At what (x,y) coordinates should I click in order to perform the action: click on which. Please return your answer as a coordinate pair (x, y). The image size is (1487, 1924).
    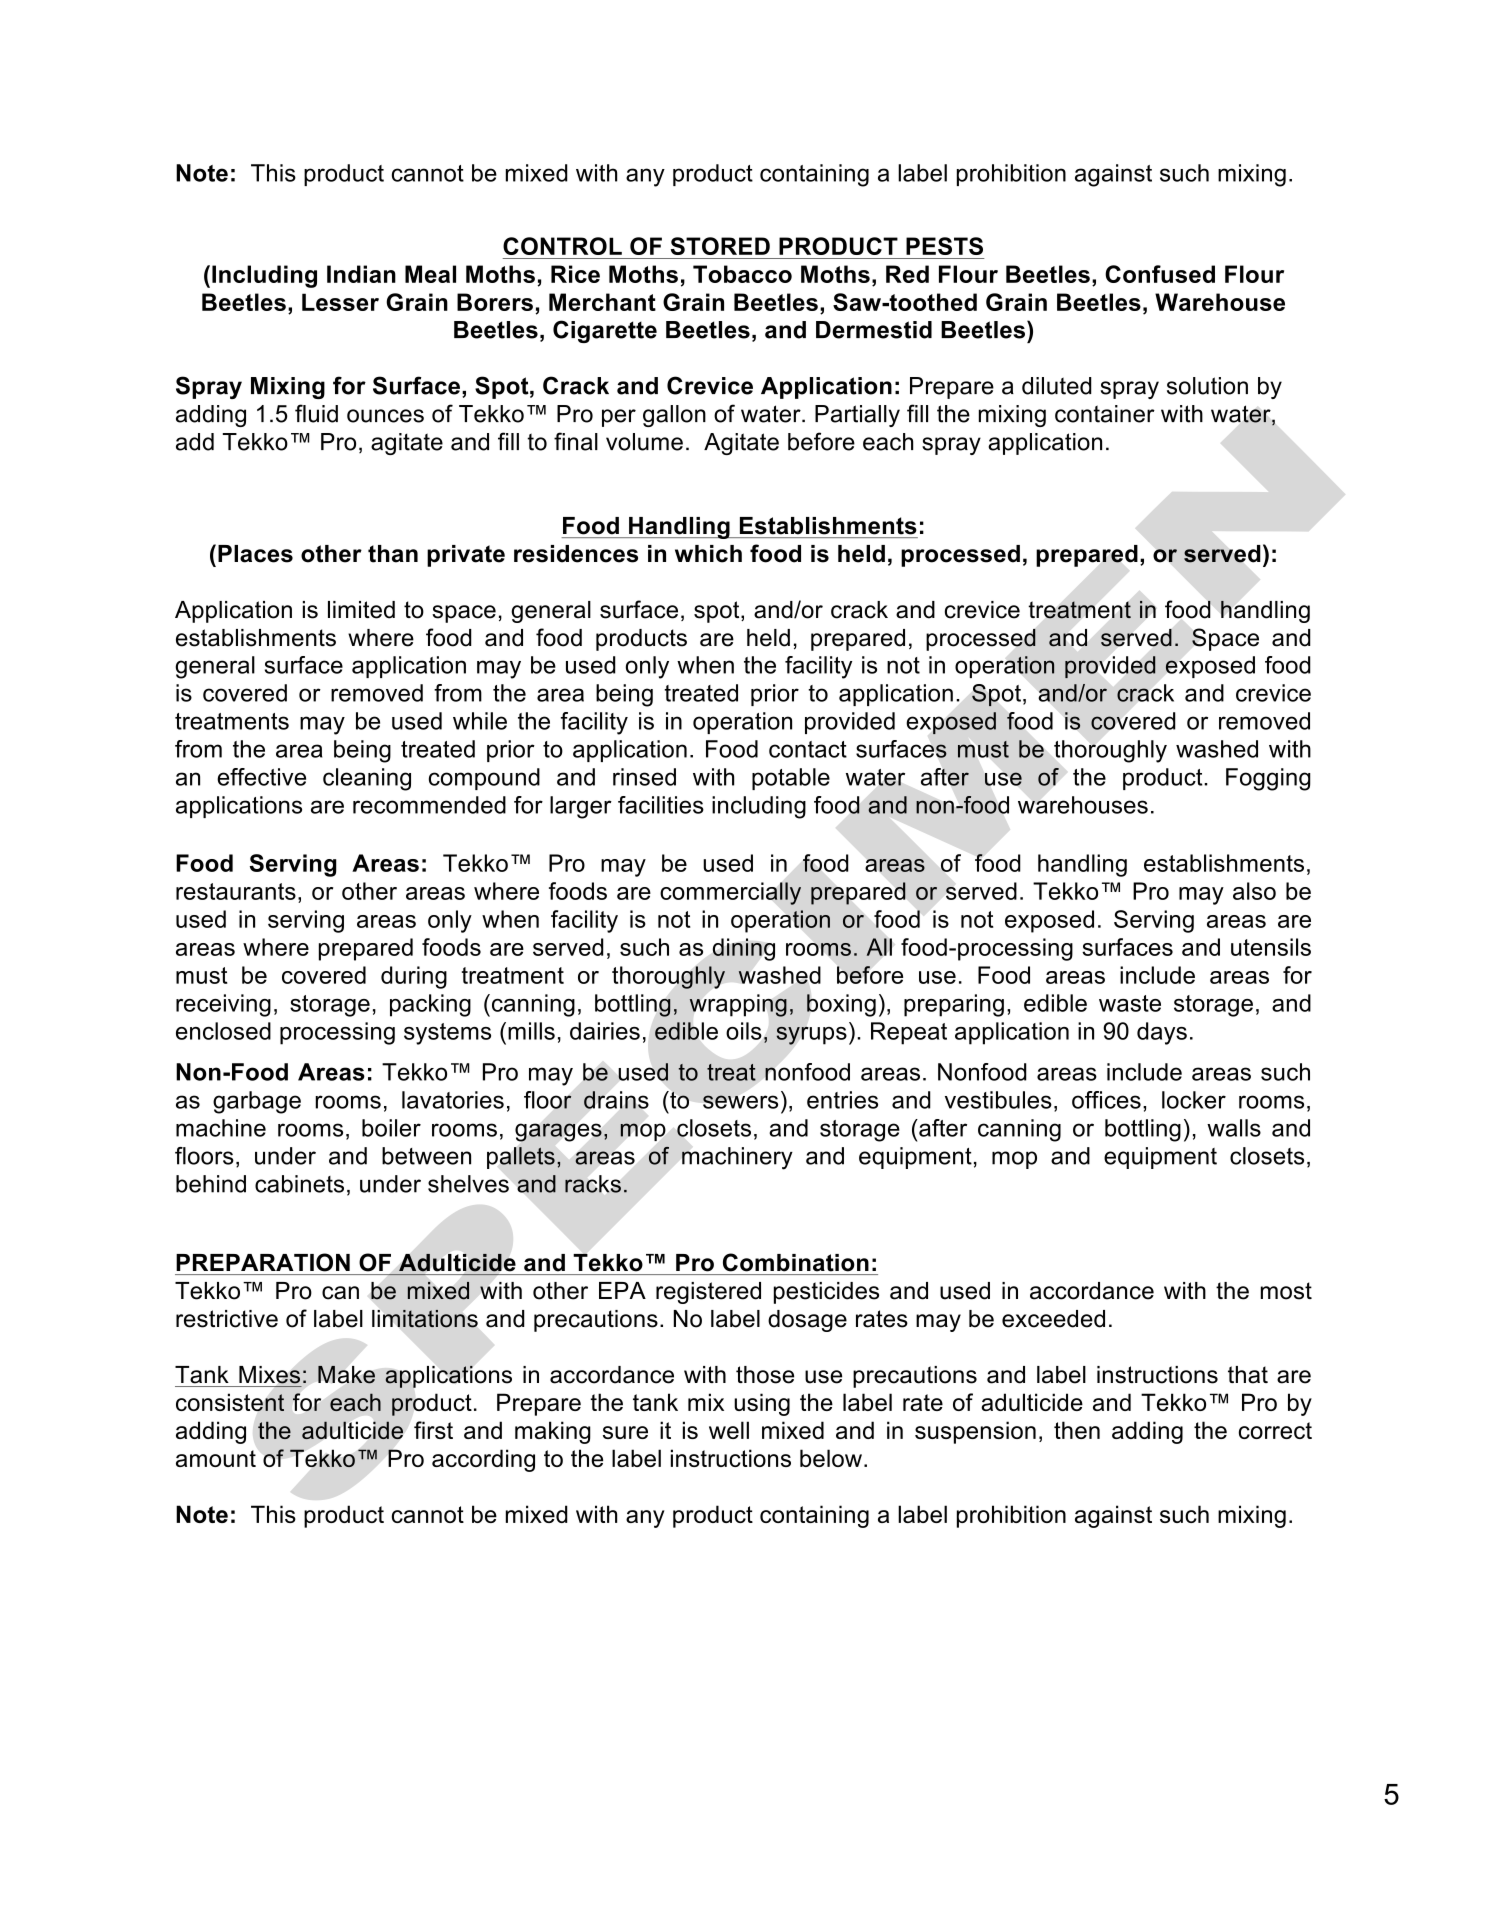
    Looking at the image, I should click on (708, 554).
